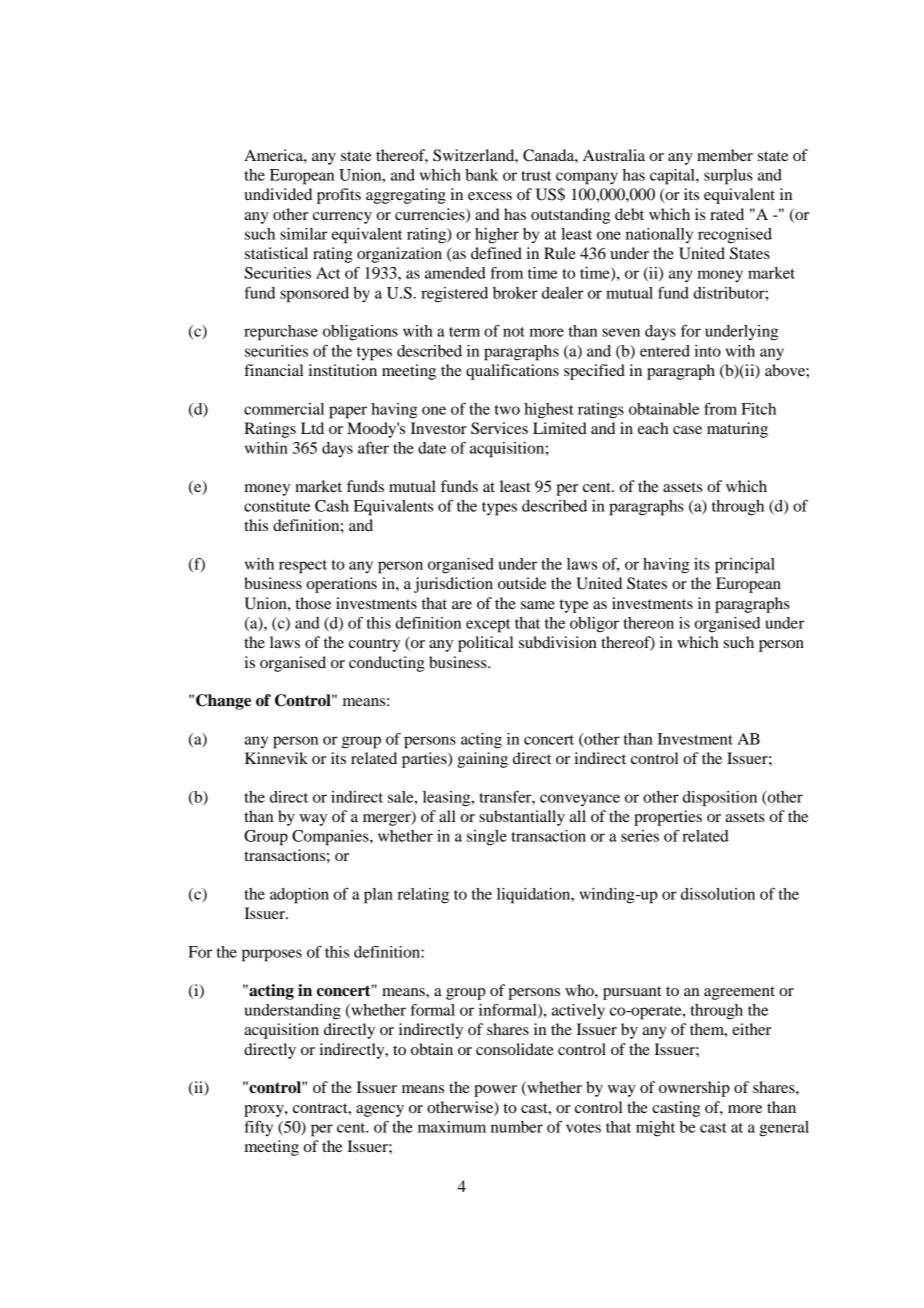 The image size is (924, 1308). I want to click on excess, so click(490, 196).
